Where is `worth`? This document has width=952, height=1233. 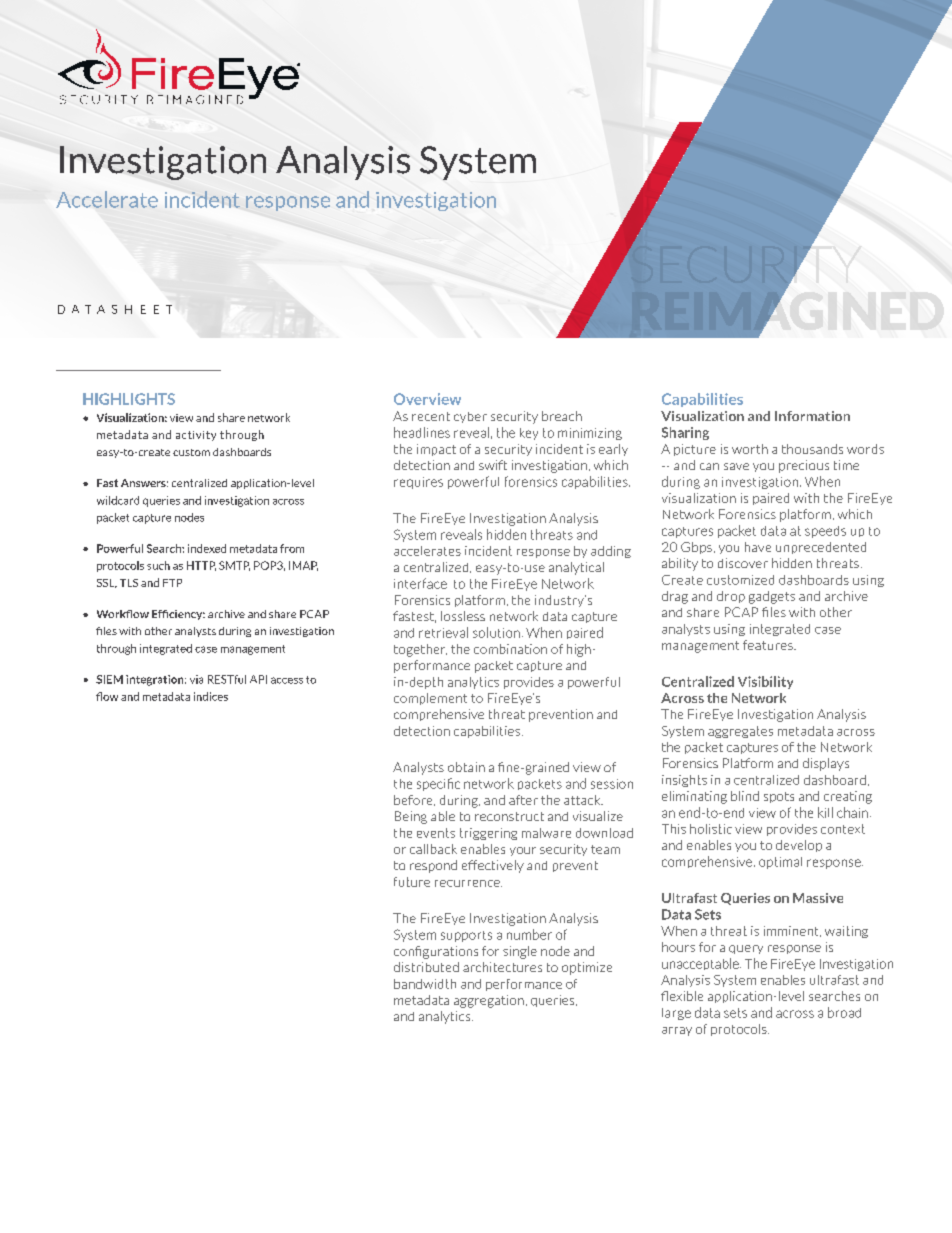 worth is located at coordinates (750, 449).
